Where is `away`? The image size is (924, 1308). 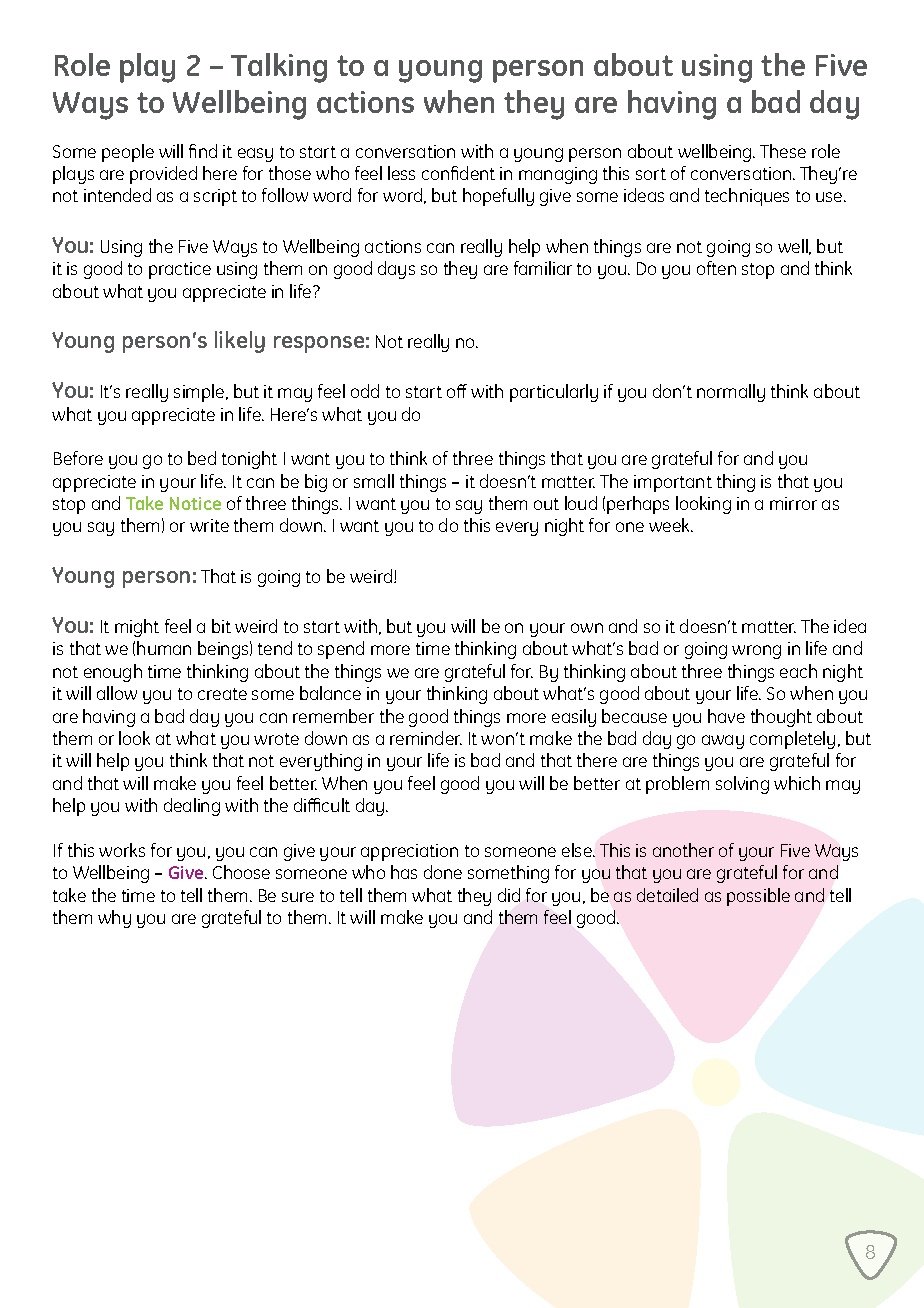 away is located at coordinates (723, 742).
